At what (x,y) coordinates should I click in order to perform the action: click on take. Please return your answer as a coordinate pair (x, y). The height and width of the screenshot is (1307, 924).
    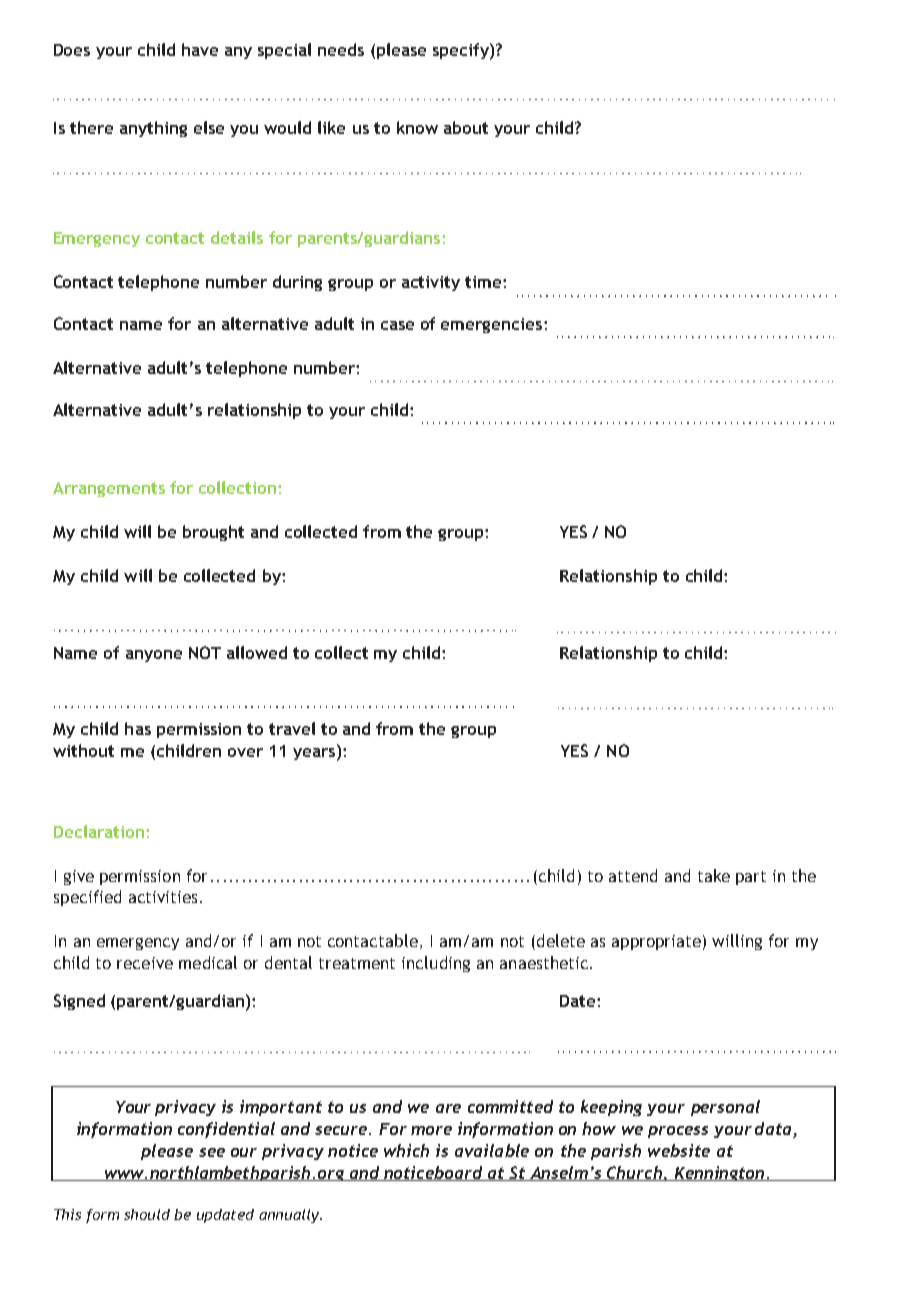
    Looking at the image, I should click on (714, 875).
